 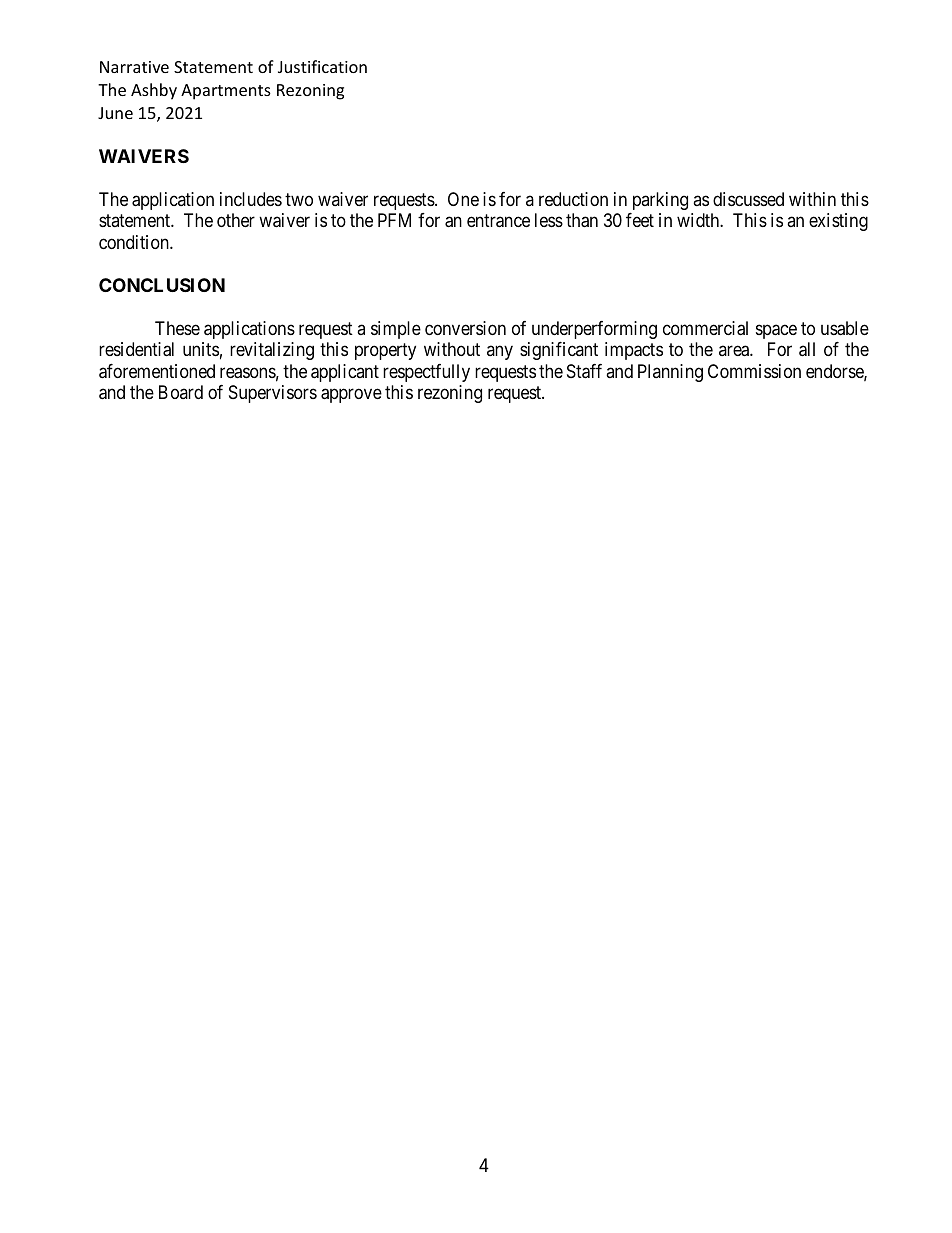 What do you see at coordinates (812, 199) in the image?
I see `within` at bounding box center [812, 199].
